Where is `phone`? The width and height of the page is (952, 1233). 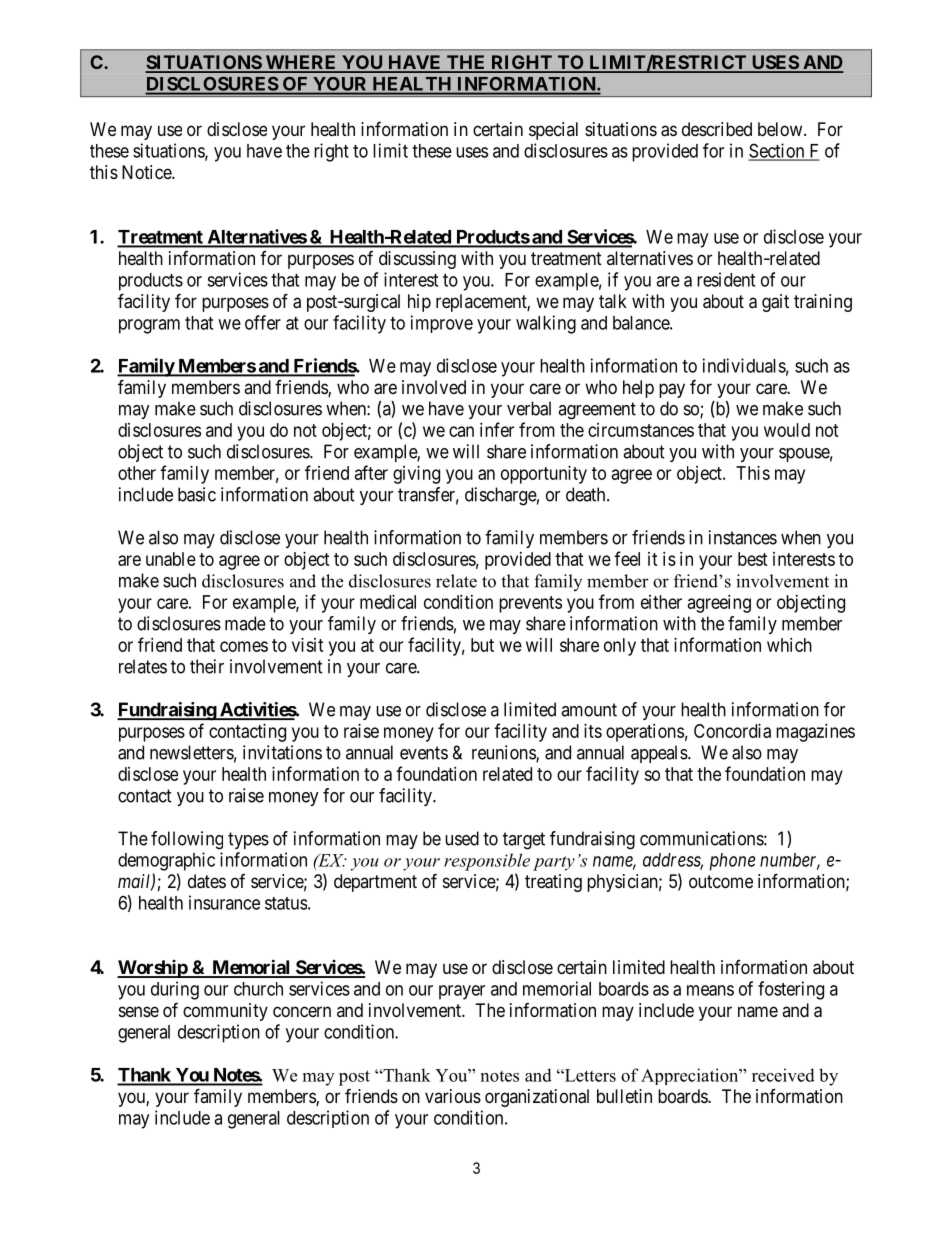
phone is located at coordinates (732, 862).
